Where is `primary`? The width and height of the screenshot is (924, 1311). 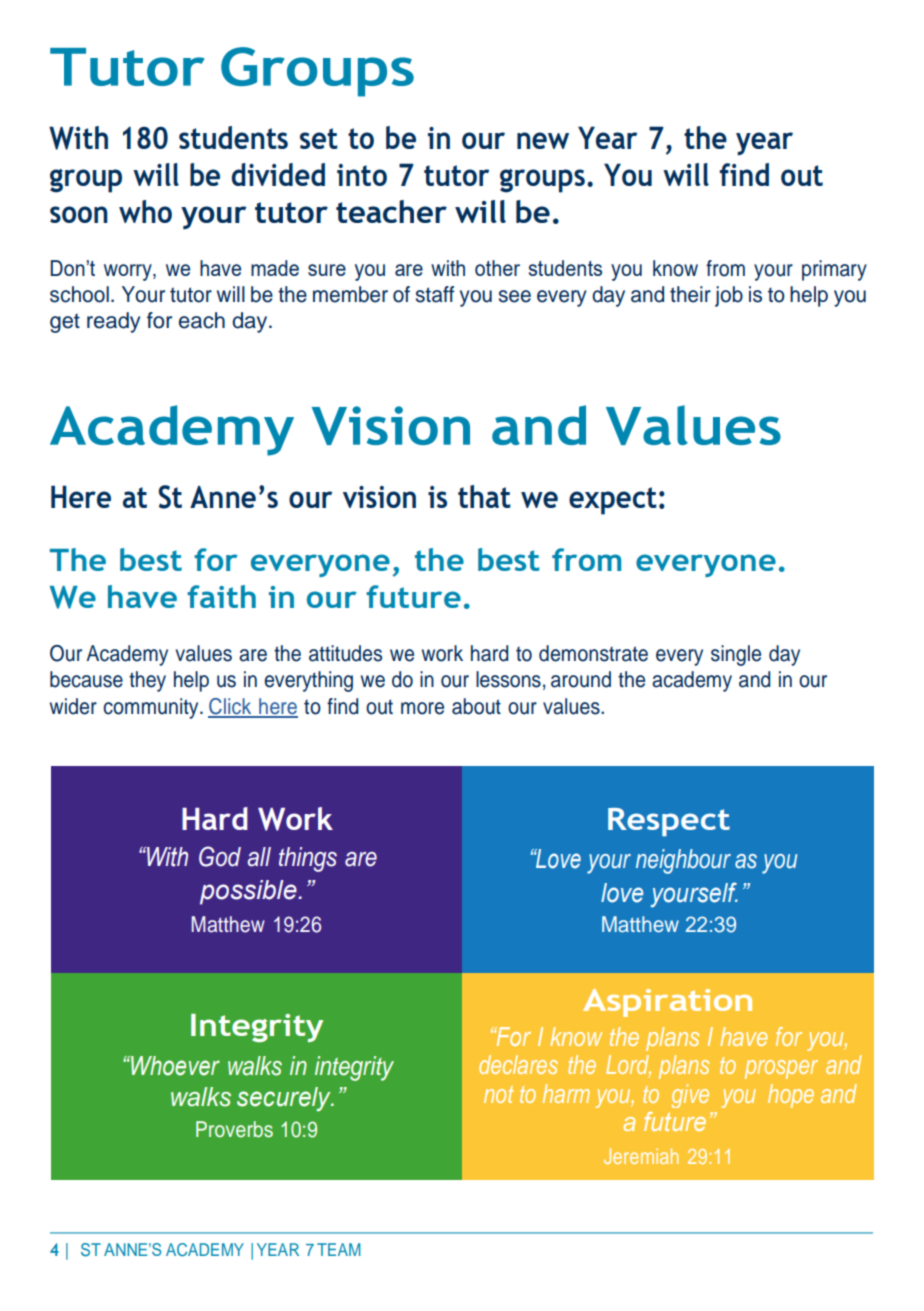
primary is located at coordinates (834, 270).
